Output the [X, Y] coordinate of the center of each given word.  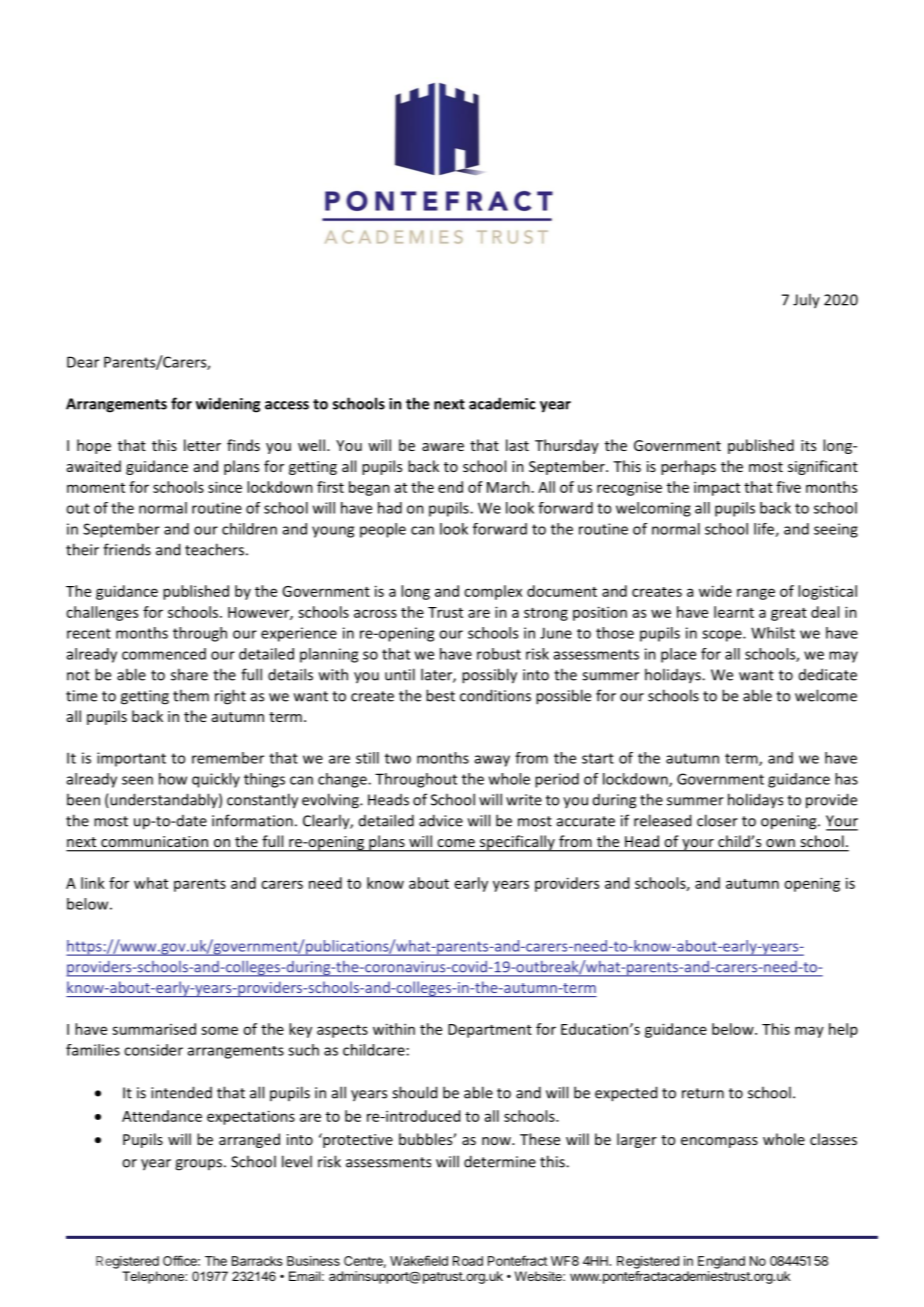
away [492, 761]
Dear [83, 362]
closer [717, 820]
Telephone [154, 1277]
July [806, 301]
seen [137, 780]
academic [502, 403]
